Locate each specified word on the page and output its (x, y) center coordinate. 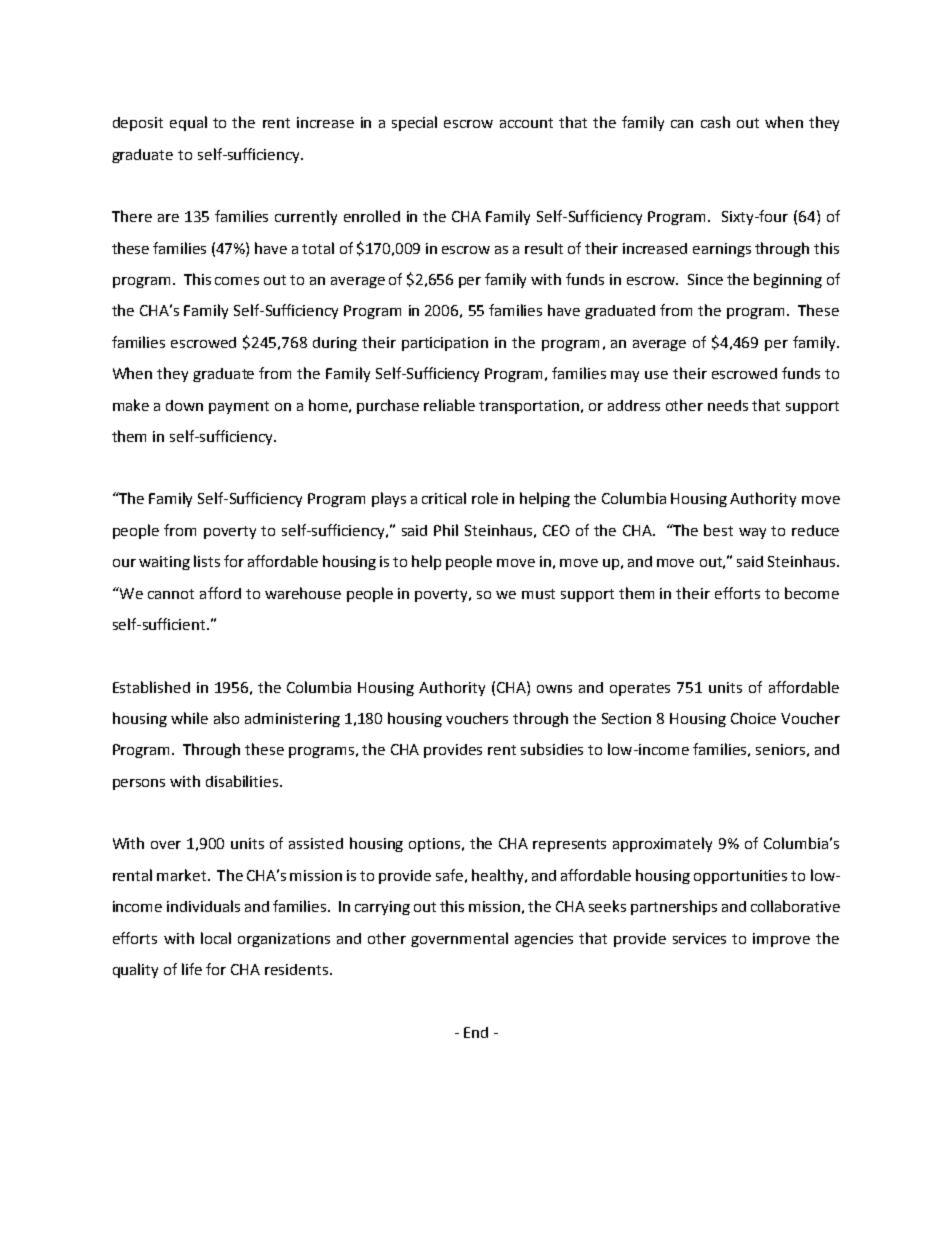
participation (445, 344)
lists (207, 561)
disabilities (243, 781)
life (192, 969)
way (752, 533)
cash (715, 122)
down (184, 405)
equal (188, 123)
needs (728, 405)
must (538, 594)
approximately (662, 844)
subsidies (552, 749)
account (526, 123)
